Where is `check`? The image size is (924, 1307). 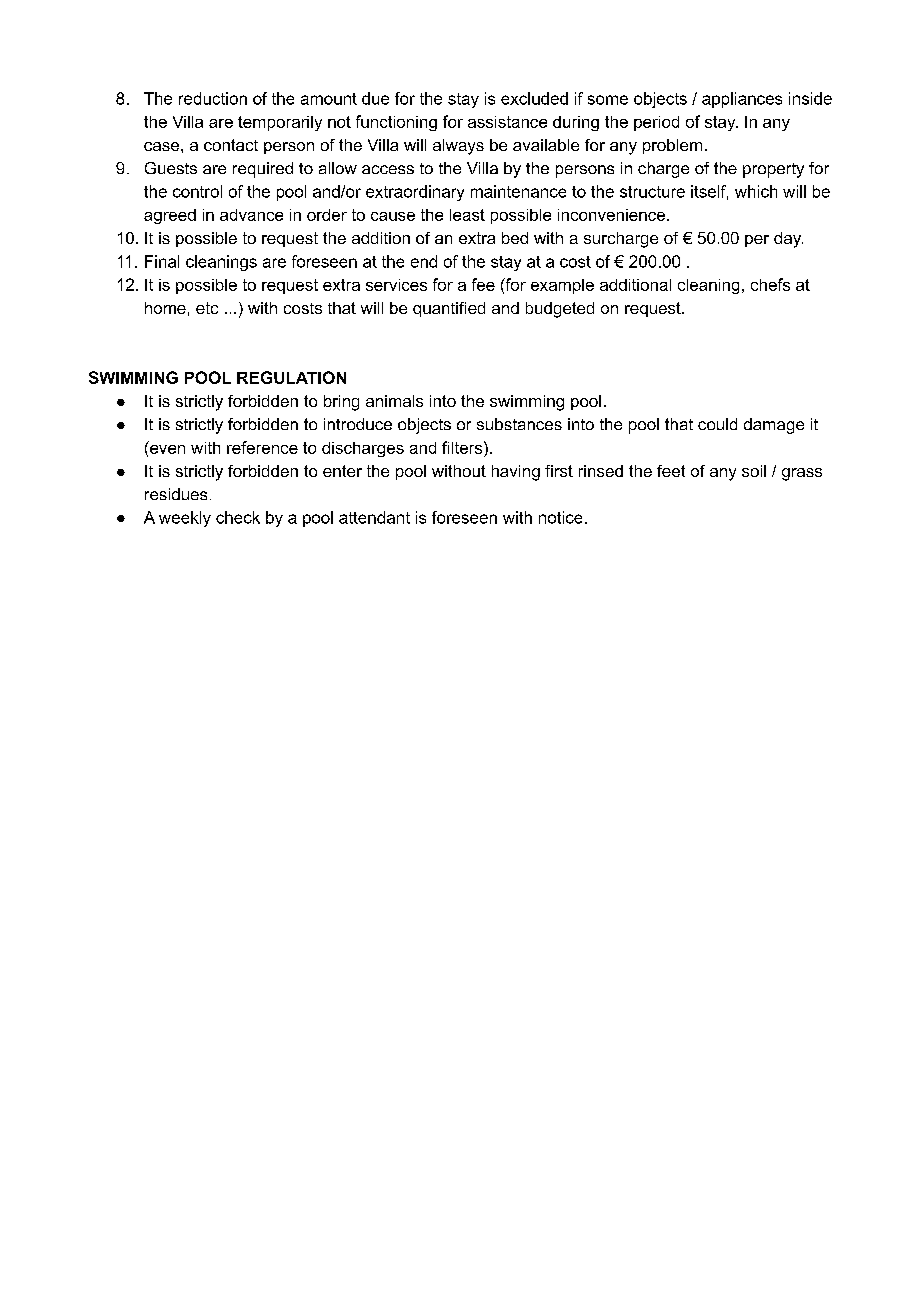 check is located at coordinates (238, 517).
